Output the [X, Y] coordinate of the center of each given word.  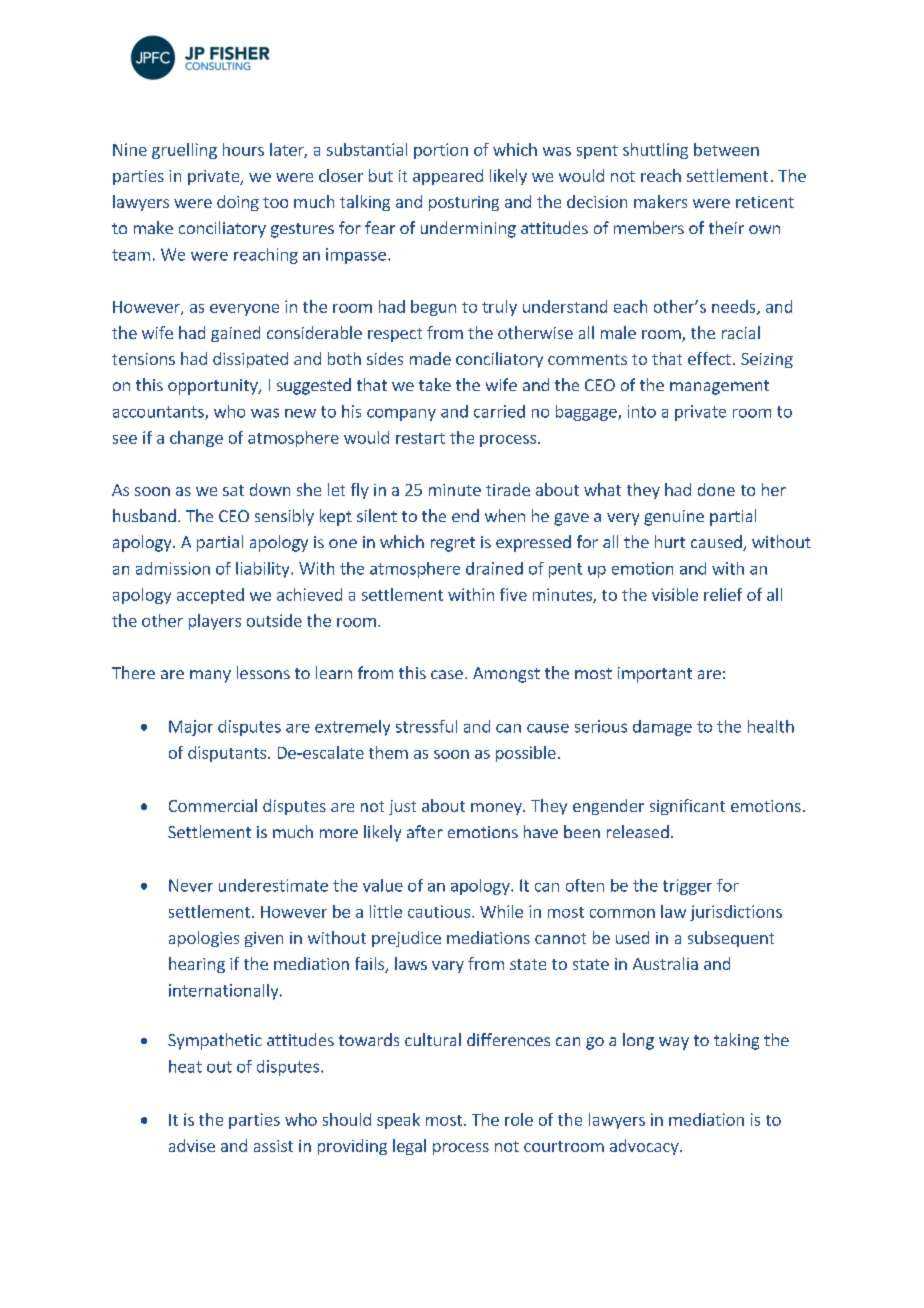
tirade [508, 489]
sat [233, 490]
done [716, 489]
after [425, 831]
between [726, 149]
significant [687, 807]
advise [192, 1145]
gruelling [184, 151]
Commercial [213, 805]
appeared [448, 177]
